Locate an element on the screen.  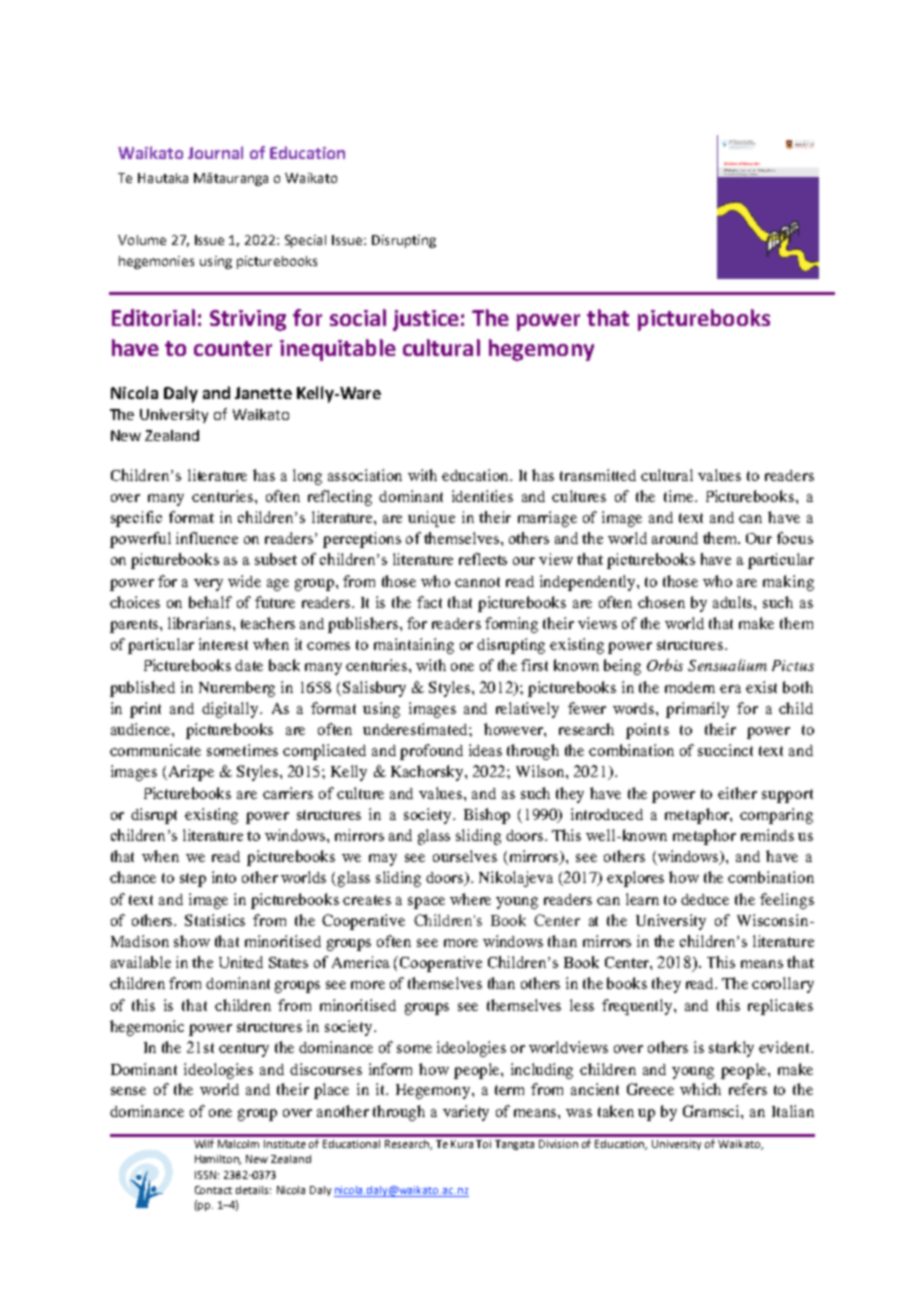
maintaining is located at coordinates (414, 646).
